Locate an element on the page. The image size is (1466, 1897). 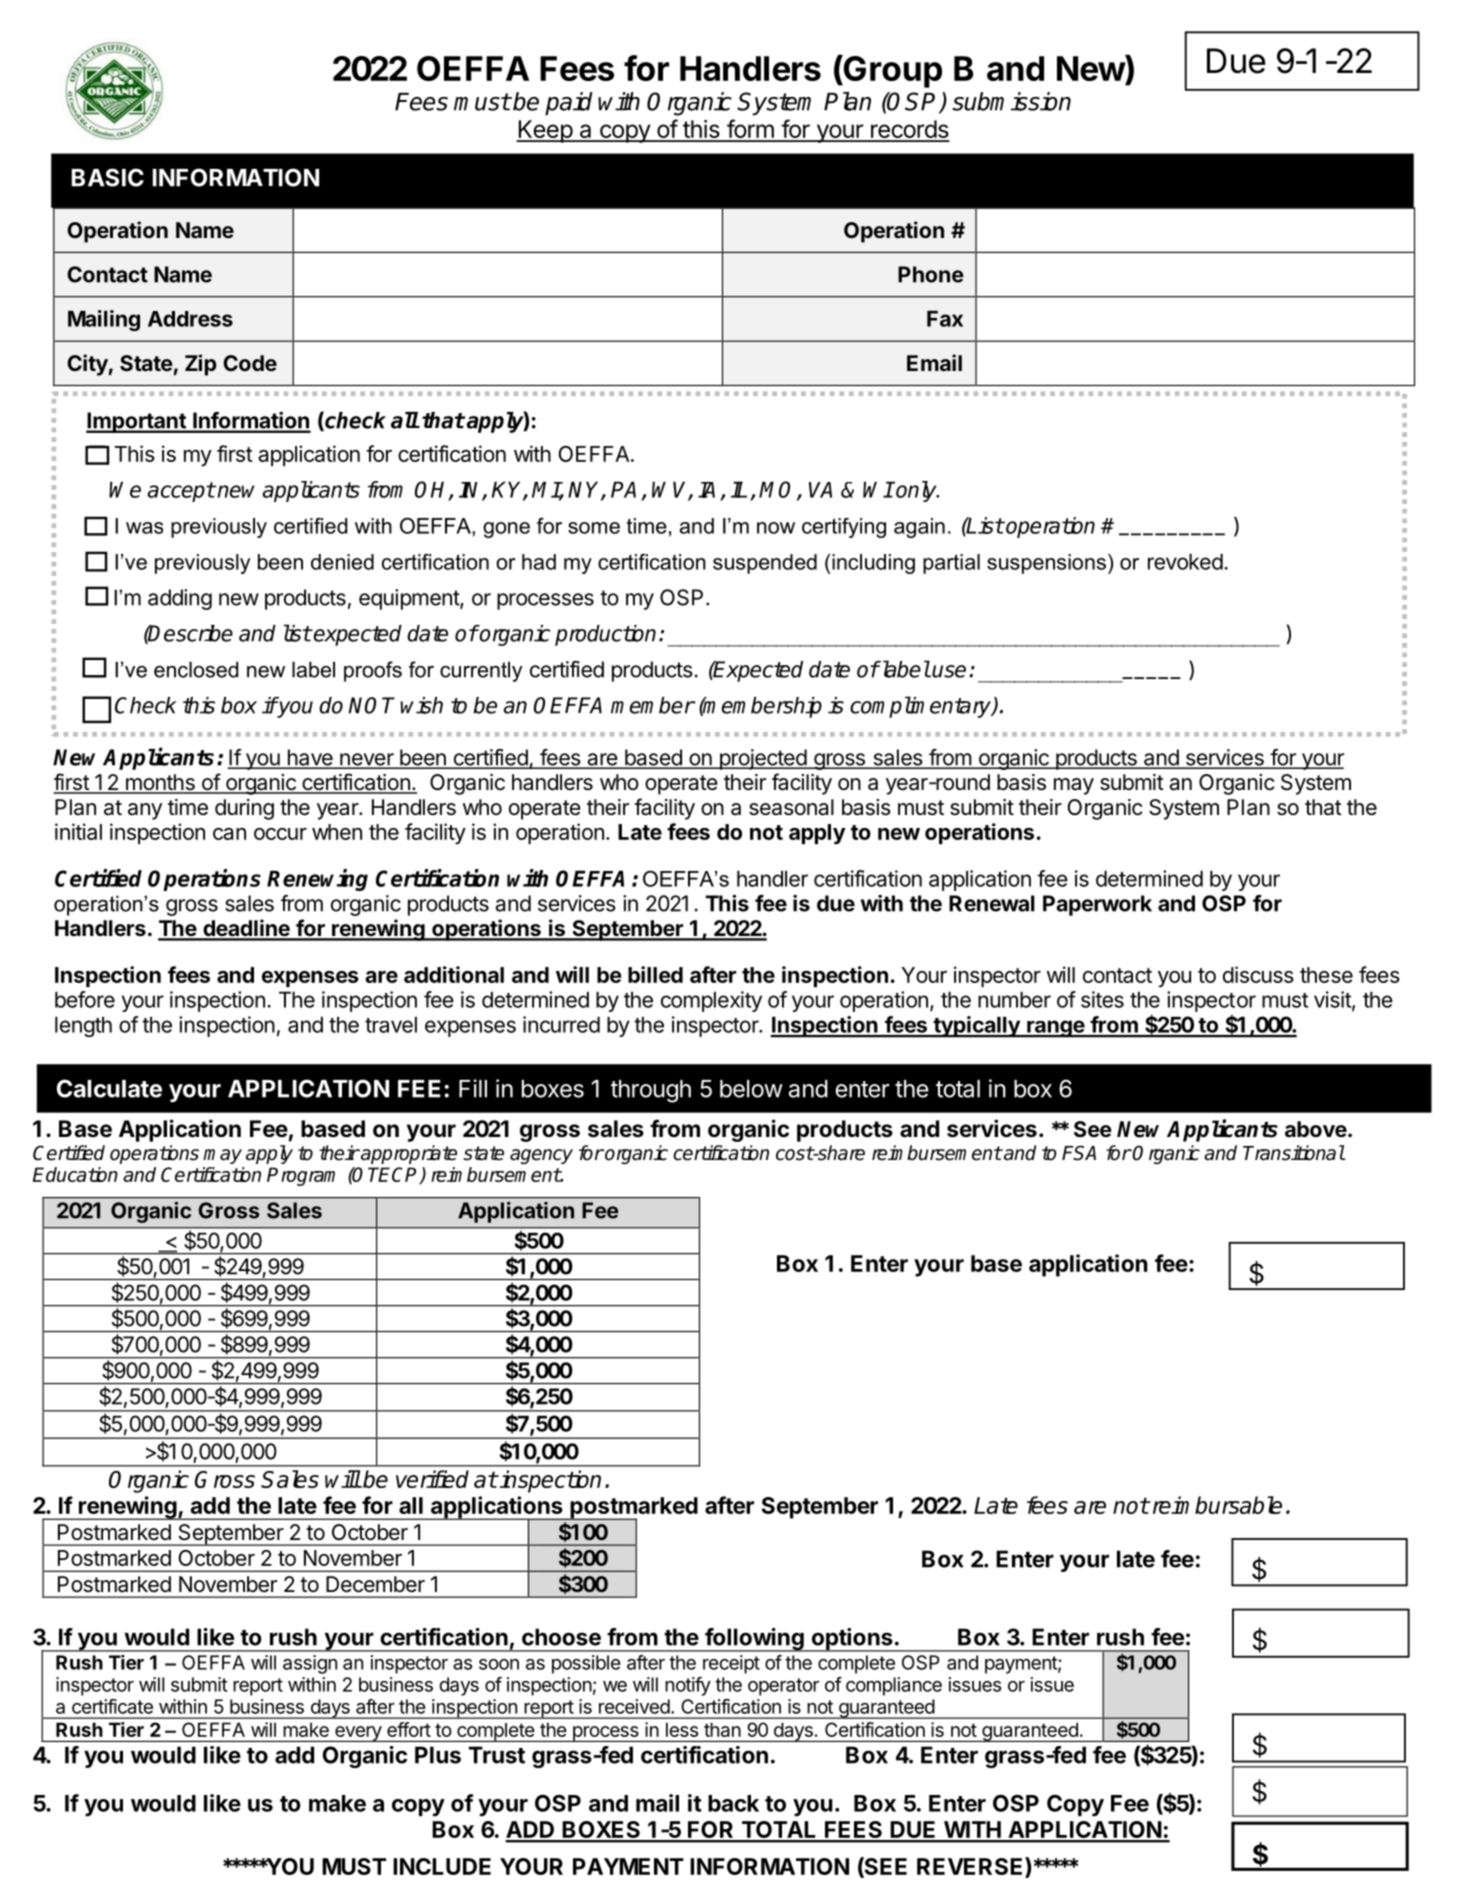
submission is located at coordinates (1011, 101).
